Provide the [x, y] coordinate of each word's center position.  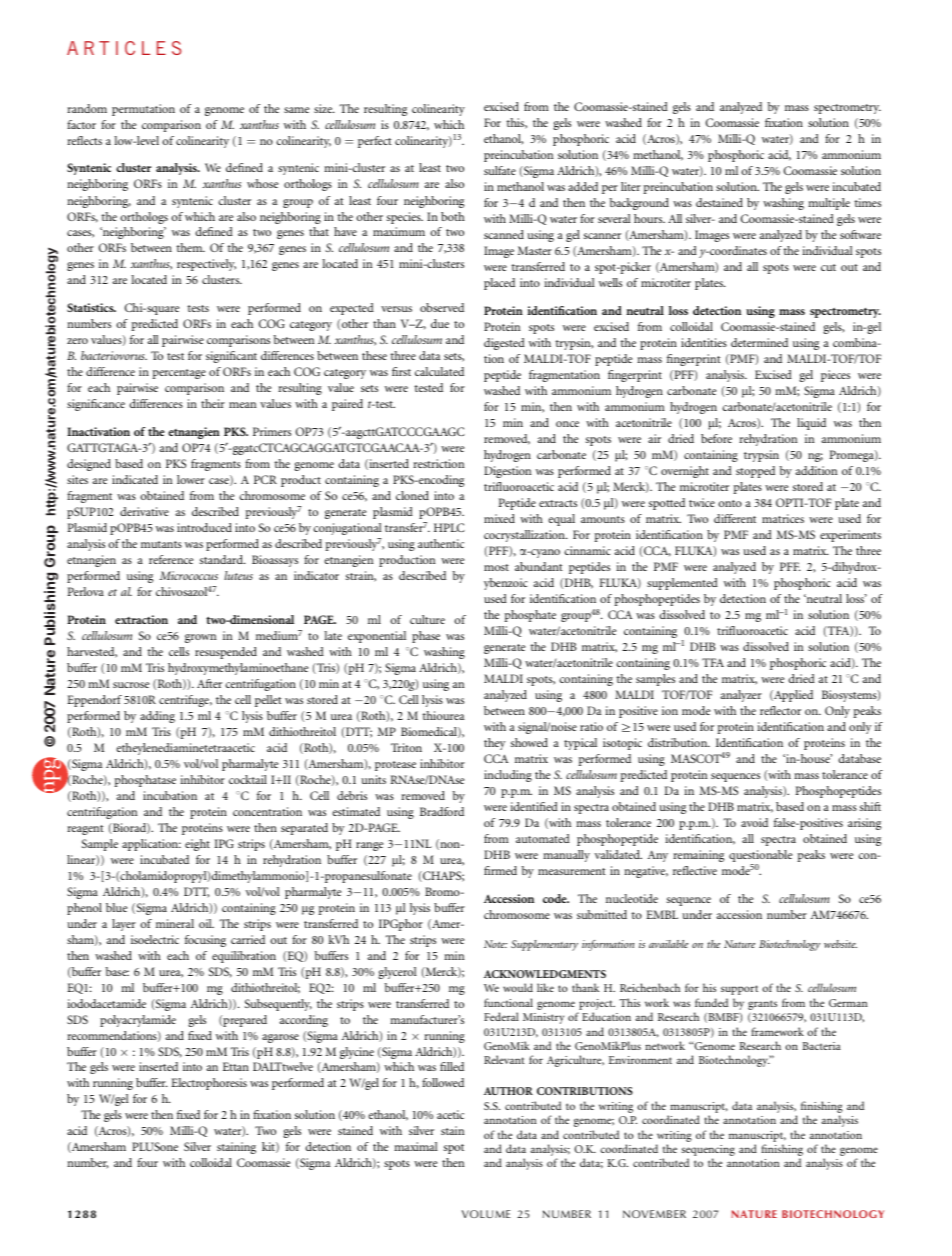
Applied [792, 696]
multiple [829, 204]
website [840, 944]
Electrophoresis [209, 1084]
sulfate [500, 170]
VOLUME [486, 1214]
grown [200, 638]
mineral [175, 923]
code [556, 898]
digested [504, 344]
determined [759, 342]
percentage [179, 374]
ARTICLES [124, 48]
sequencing [708, 1152]
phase [426, 637]
